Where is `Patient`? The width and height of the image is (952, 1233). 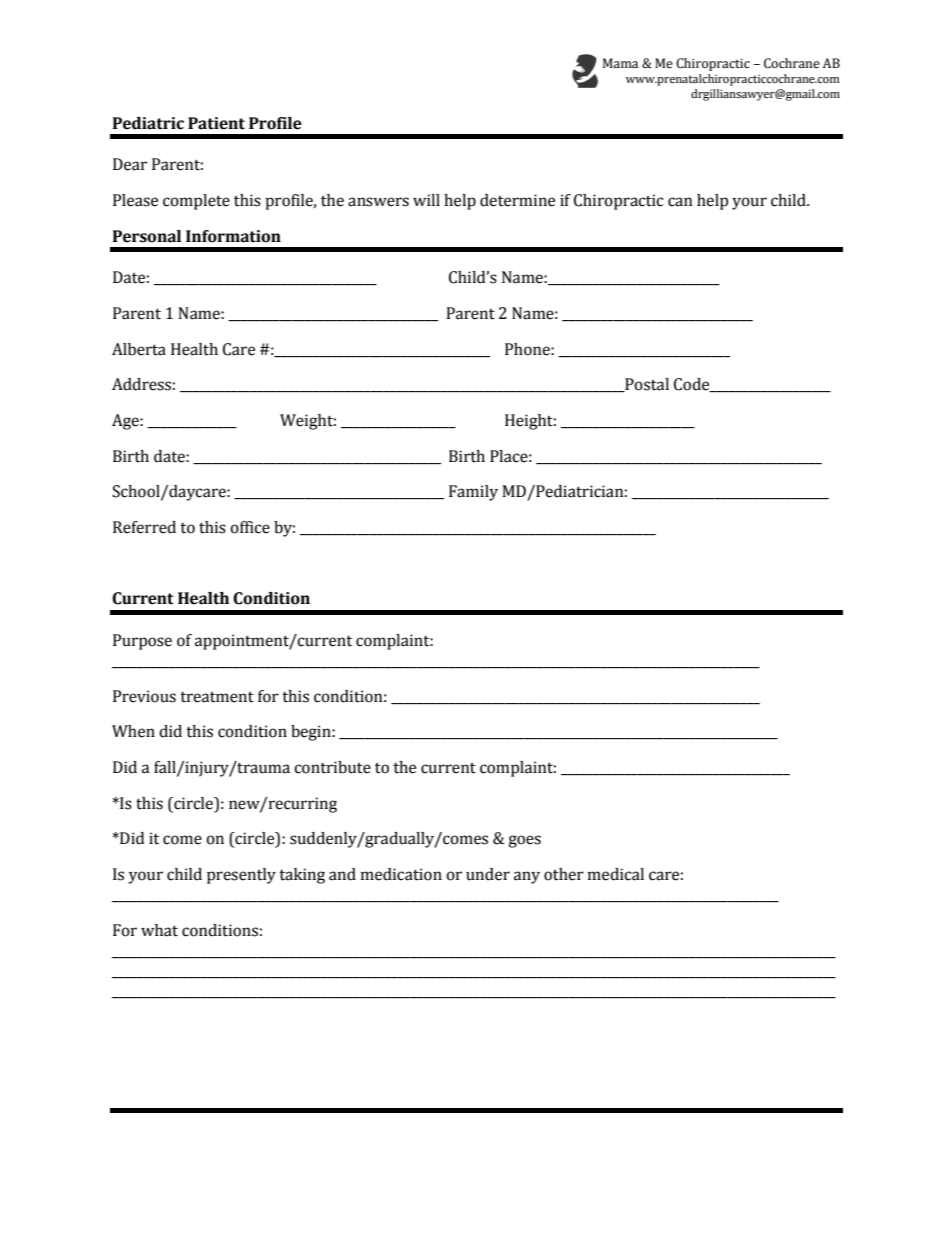
Patient is located at coordinates (216, 123).
